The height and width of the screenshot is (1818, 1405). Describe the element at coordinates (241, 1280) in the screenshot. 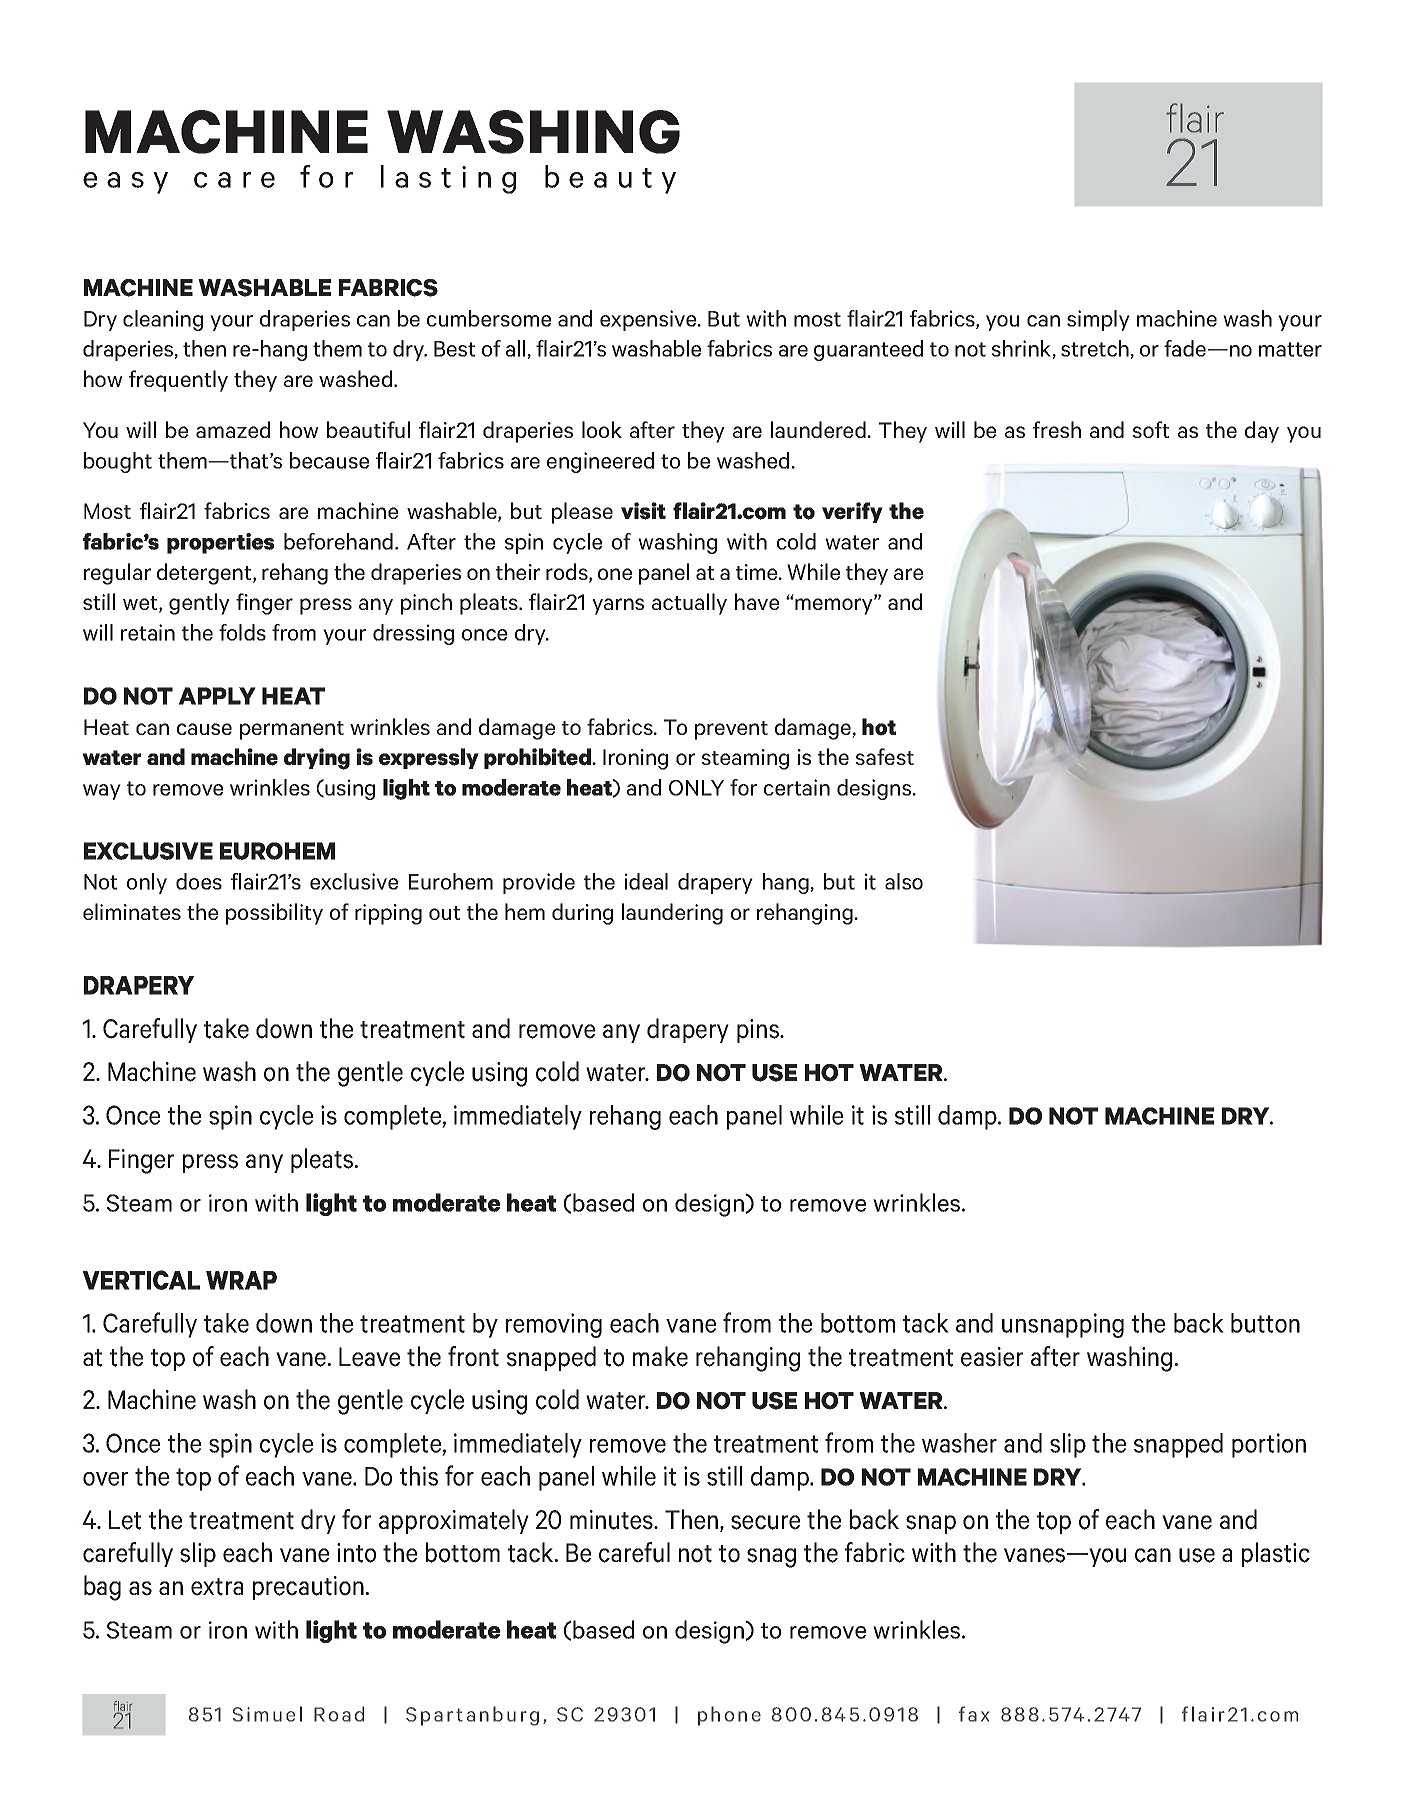

I see `WRAP` at that location.
